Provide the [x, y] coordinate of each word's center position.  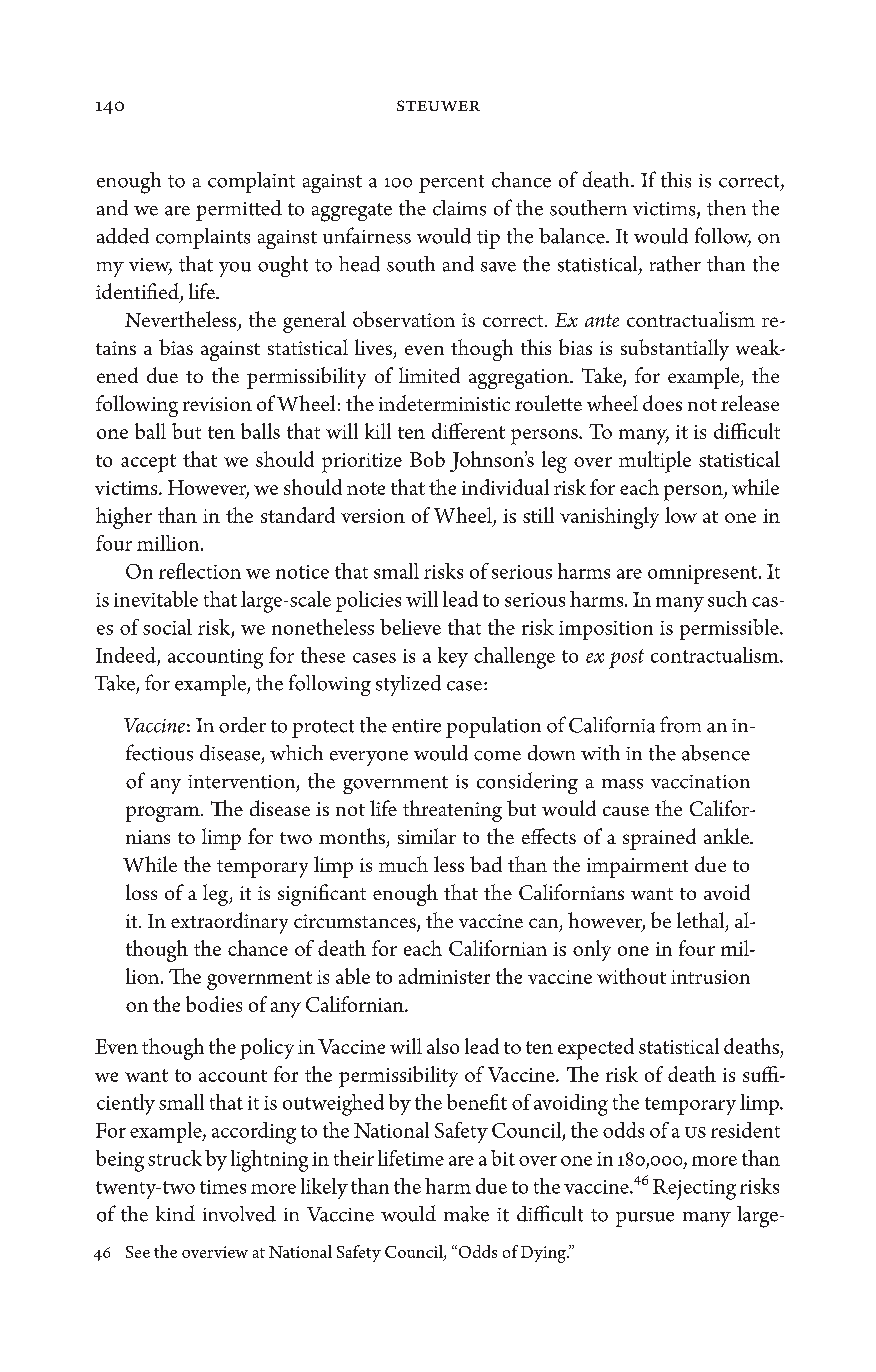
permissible [730, 629]
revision [217, 404]
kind [175, 1213]
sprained [659, 839]
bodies [214, 1004]
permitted [239, 210]
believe [410, 627]
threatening [452, 811]
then [726, 208]
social [167, 627]
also [443, 1046]
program [164, 814]
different [468, 431]
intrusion [710, 977]
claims [459, 208]
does [662, 403]
